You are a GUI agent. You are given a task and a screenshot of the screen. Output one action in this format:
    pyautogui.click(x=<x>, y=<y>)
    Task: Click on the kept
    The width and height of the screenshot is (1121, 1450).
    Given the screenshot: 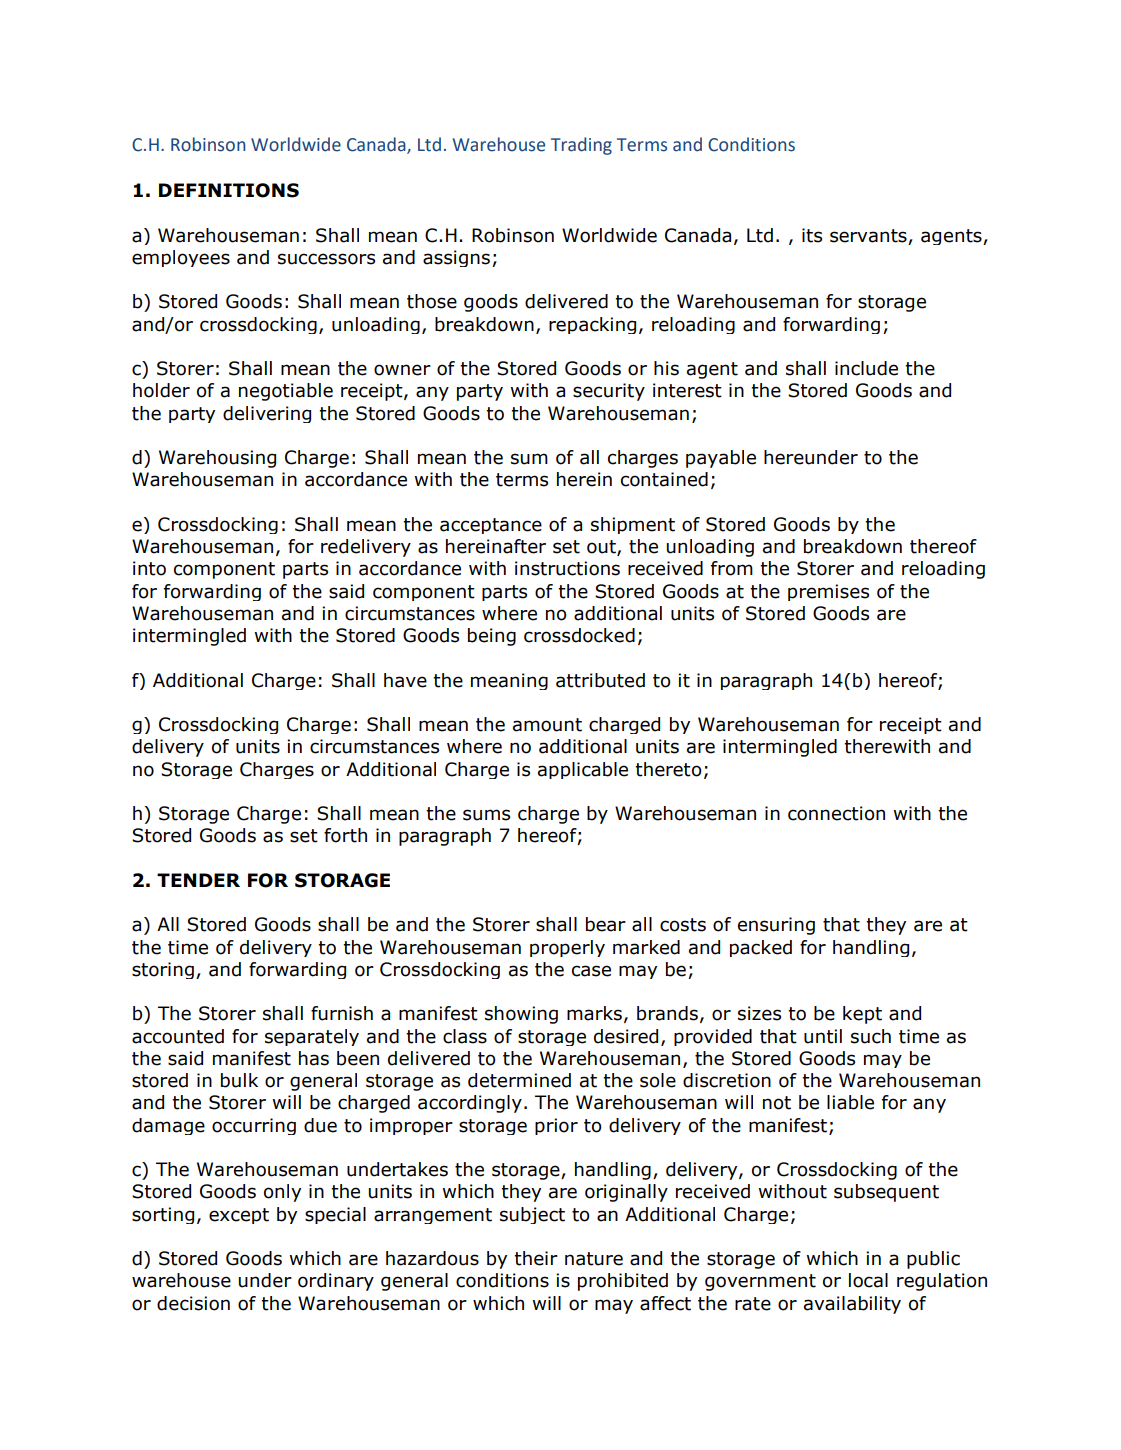 What is the action you would take?
    pyautogui.click(x=862, y=1015)
